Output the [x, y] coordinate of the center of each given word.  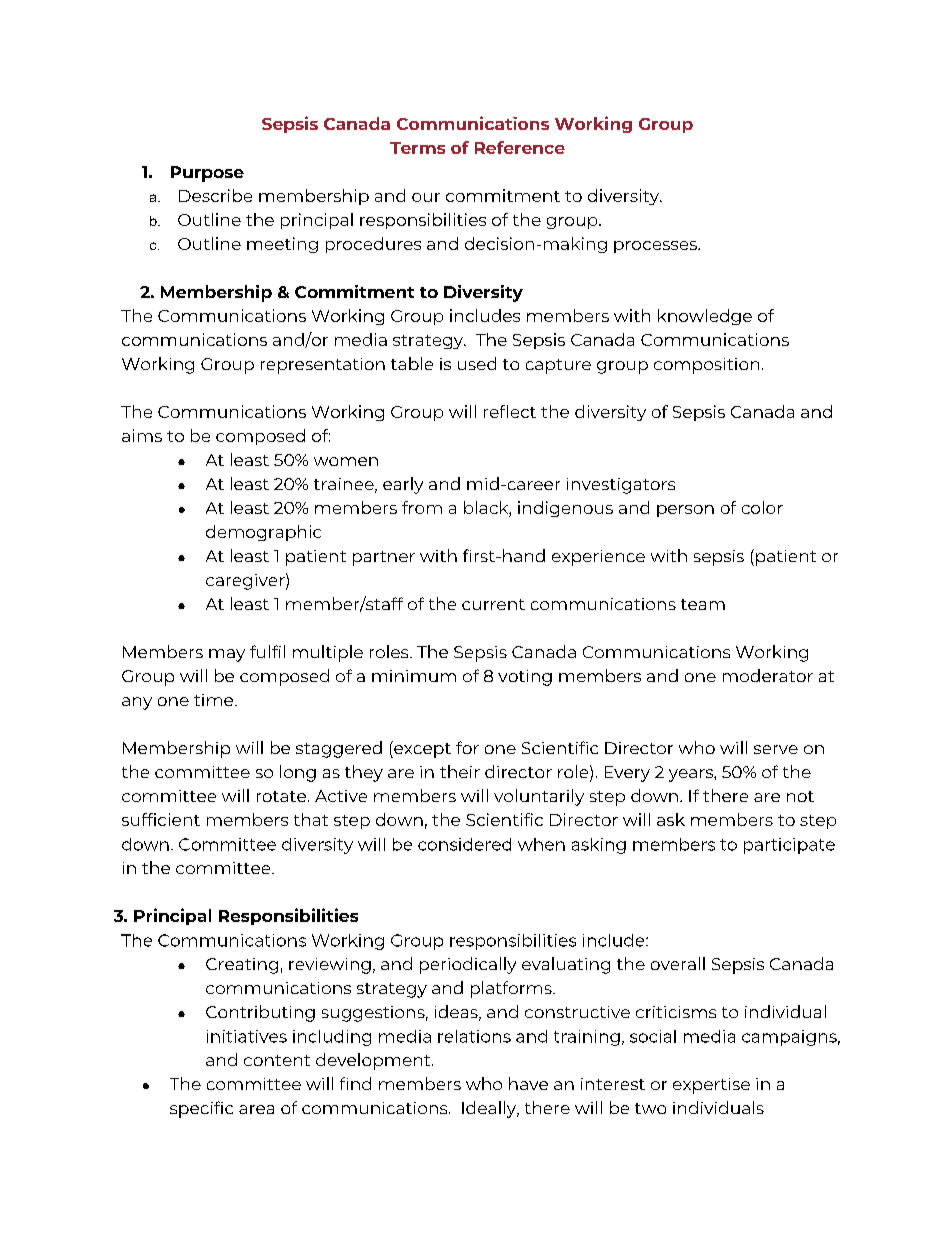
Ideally [490, 1109]
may [227, 655]
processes [656, 247]
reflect [510, 411]
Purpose [207, 174]
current [493, 604]
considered [464, 844]
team [703, 604]
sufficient [161, 819]
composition [706, 366]
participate [789, 846]
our [426, 197]
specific [201, 1109]
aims [142, 435]
